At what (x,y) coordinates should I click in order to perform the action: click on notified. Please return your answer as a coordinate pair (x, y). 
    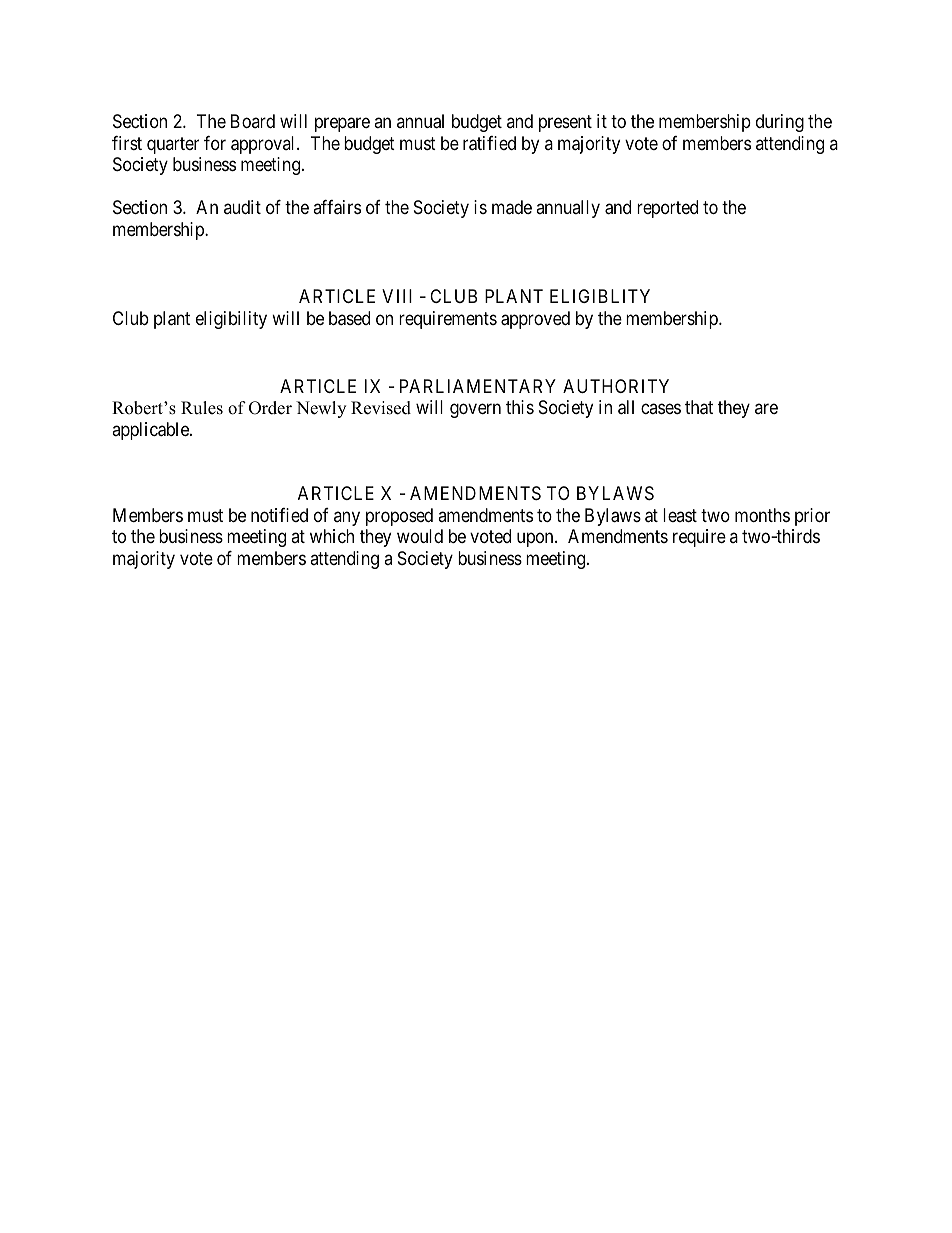
    Looking at the image, I should click on (279, 515).
